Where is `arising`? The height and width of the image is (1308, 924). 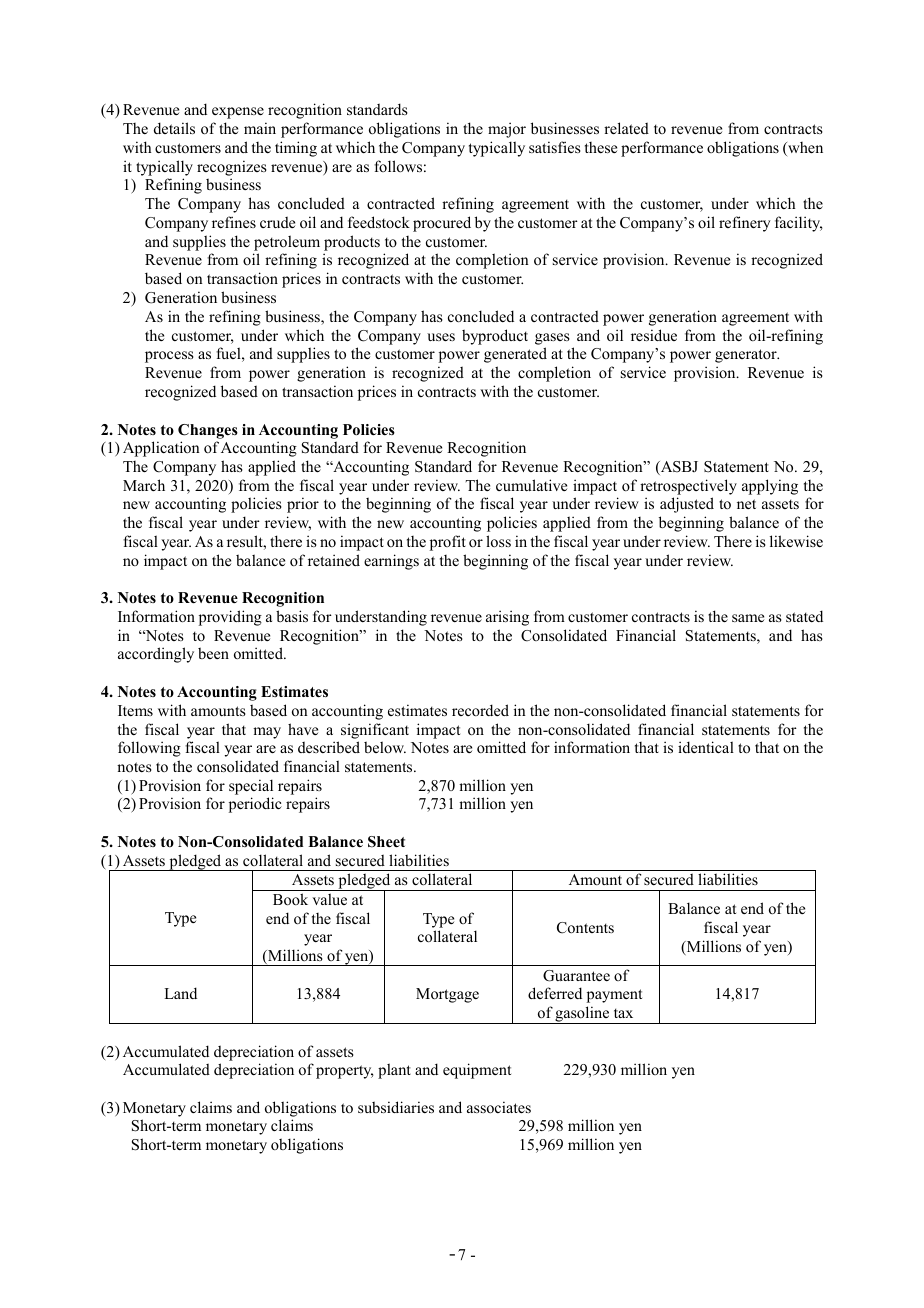 arising is located at coordinates (507, 618).
